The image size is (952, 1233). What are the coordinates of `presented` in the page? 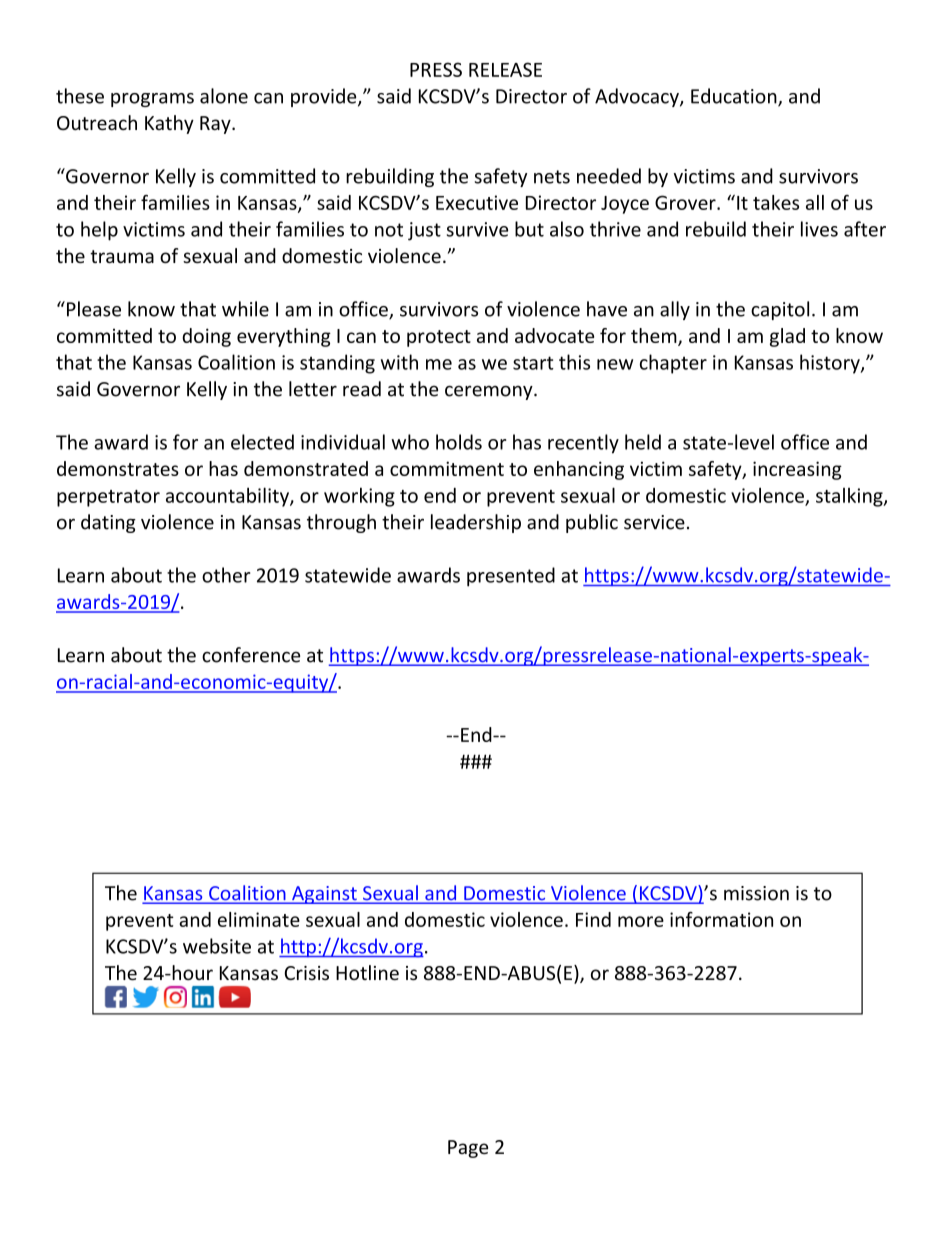 It's located at (511, 577).
